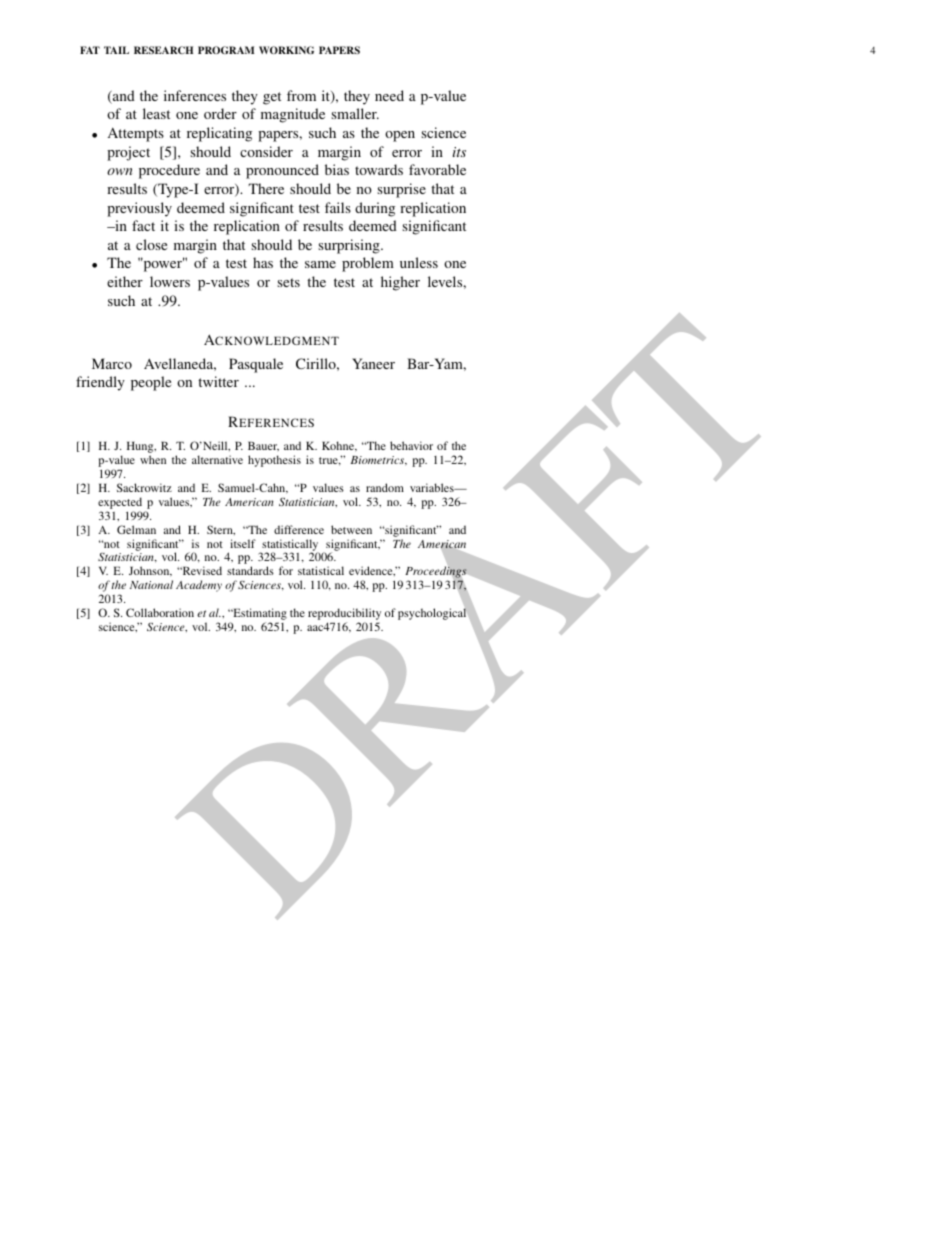  What do you see at coordinates (139, 209) in the document?
I see `previously` at bounding box center [139, 209].
